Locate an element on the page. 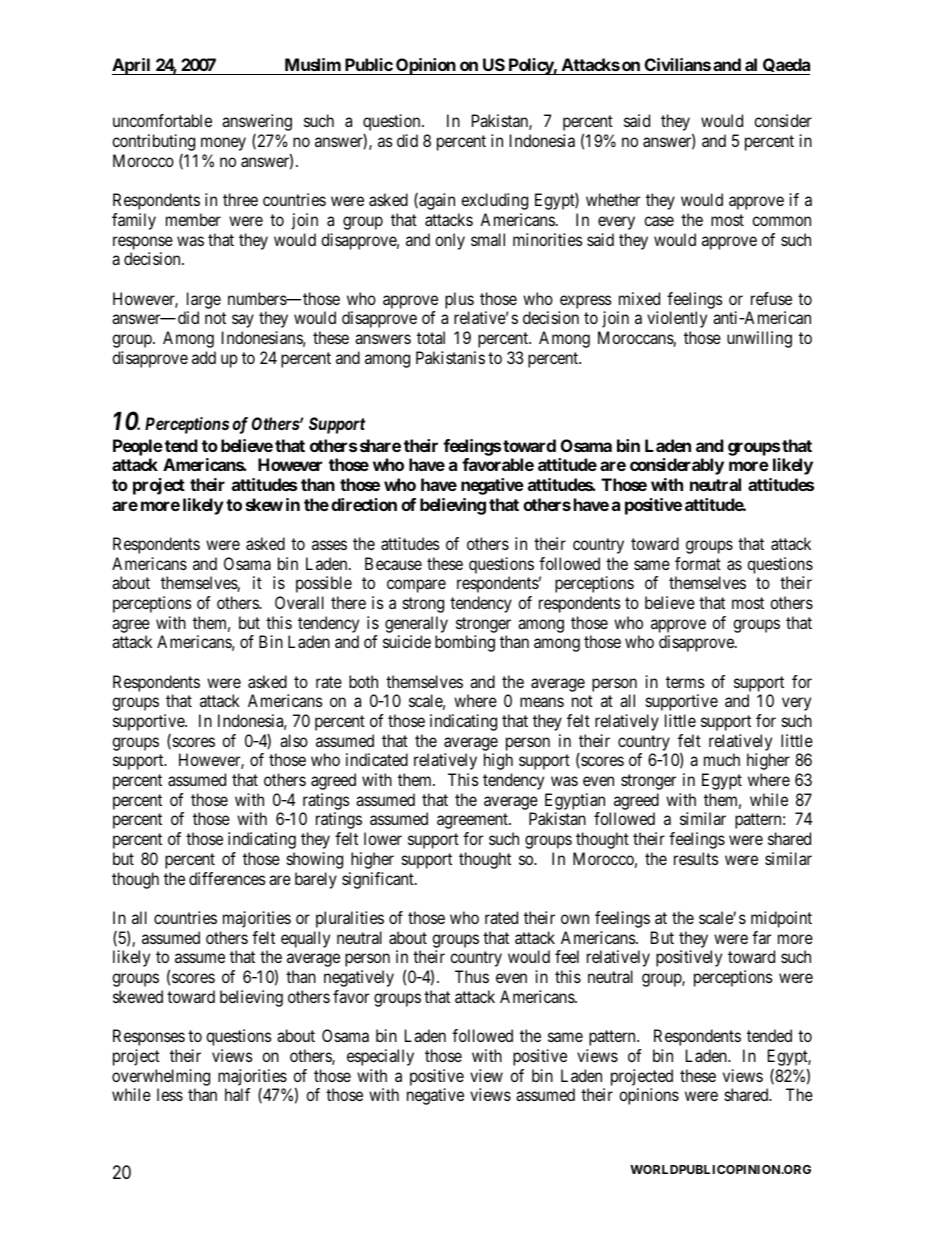 Image resolution: width=952 pixels, height=1233 pixels. half is located at coordinates (237, 1094).
